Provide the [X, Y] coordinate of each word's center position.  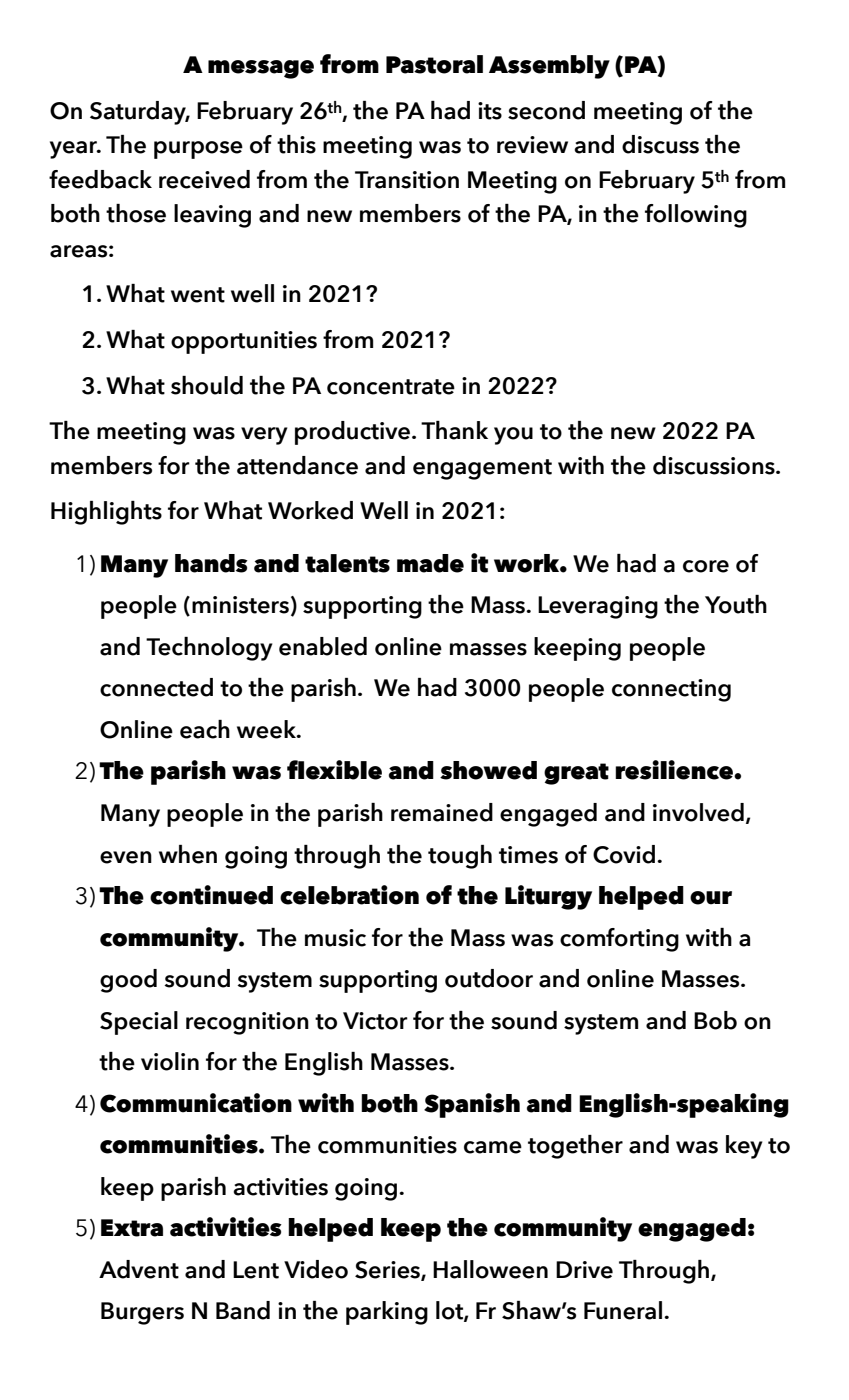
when [188, 854]
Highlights [106, 513]
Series [388, 1271]
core [706, 566]
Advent [139, 1269]
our [711, 898]
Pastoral [434, 64]
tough [460, 857]
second [546, 110]
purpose [198, 150]
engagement [482, 469]
